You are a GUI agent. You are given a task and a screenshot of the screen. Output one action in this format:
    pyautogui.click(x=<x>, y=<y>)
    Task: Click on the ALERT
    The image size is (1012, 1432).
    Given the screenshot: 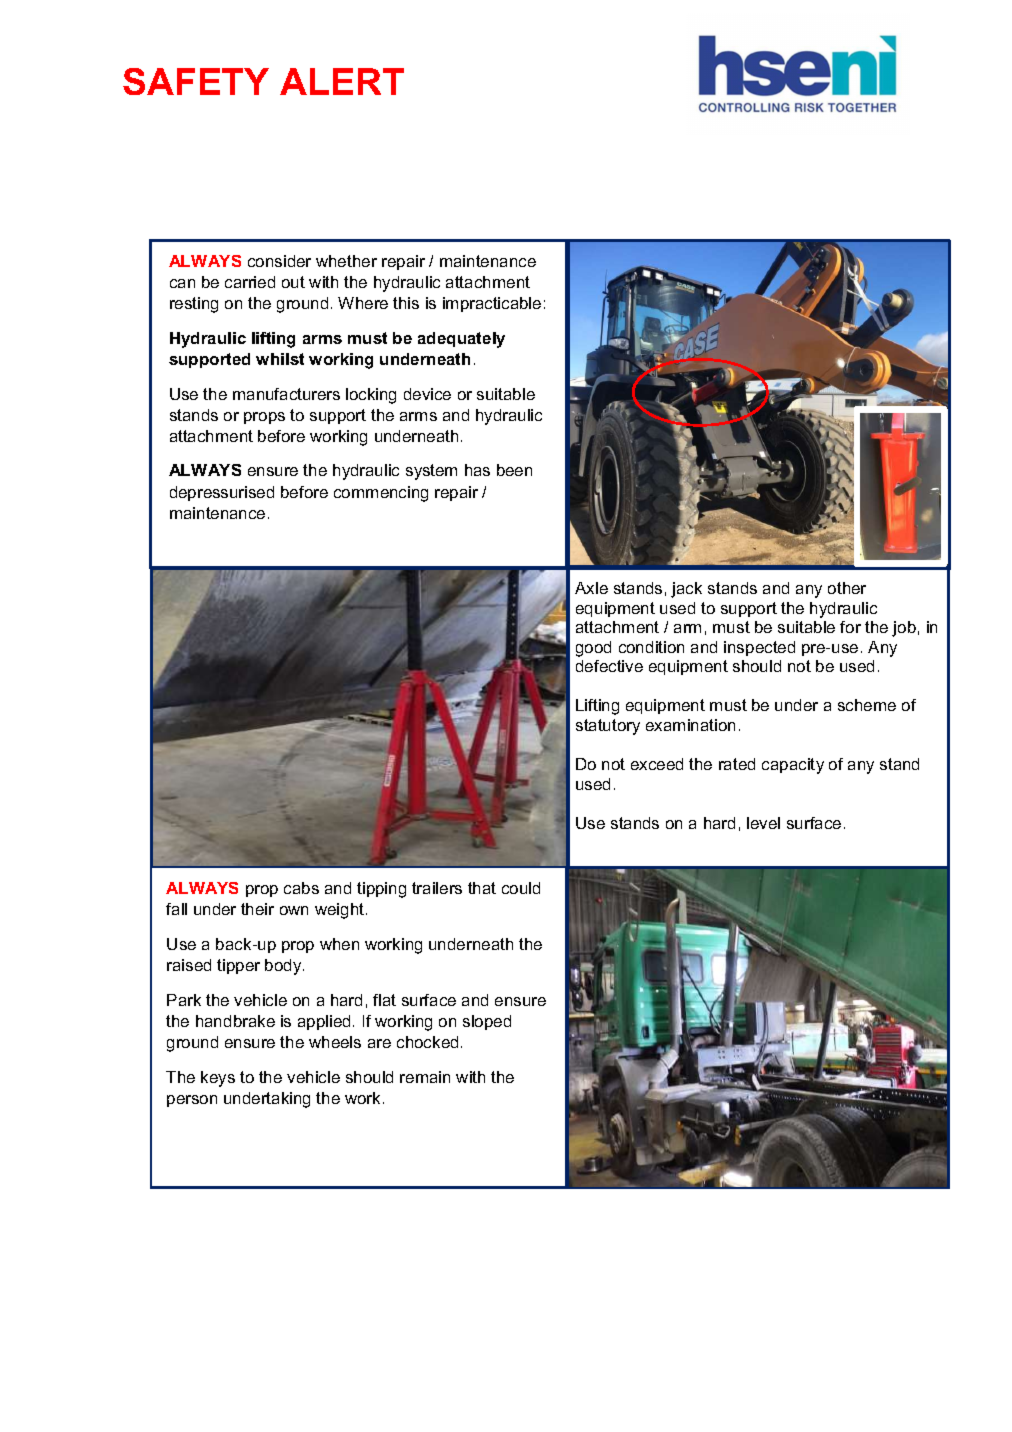 What is the action you would take?
    pyautogui.click(x=342, y=81)
